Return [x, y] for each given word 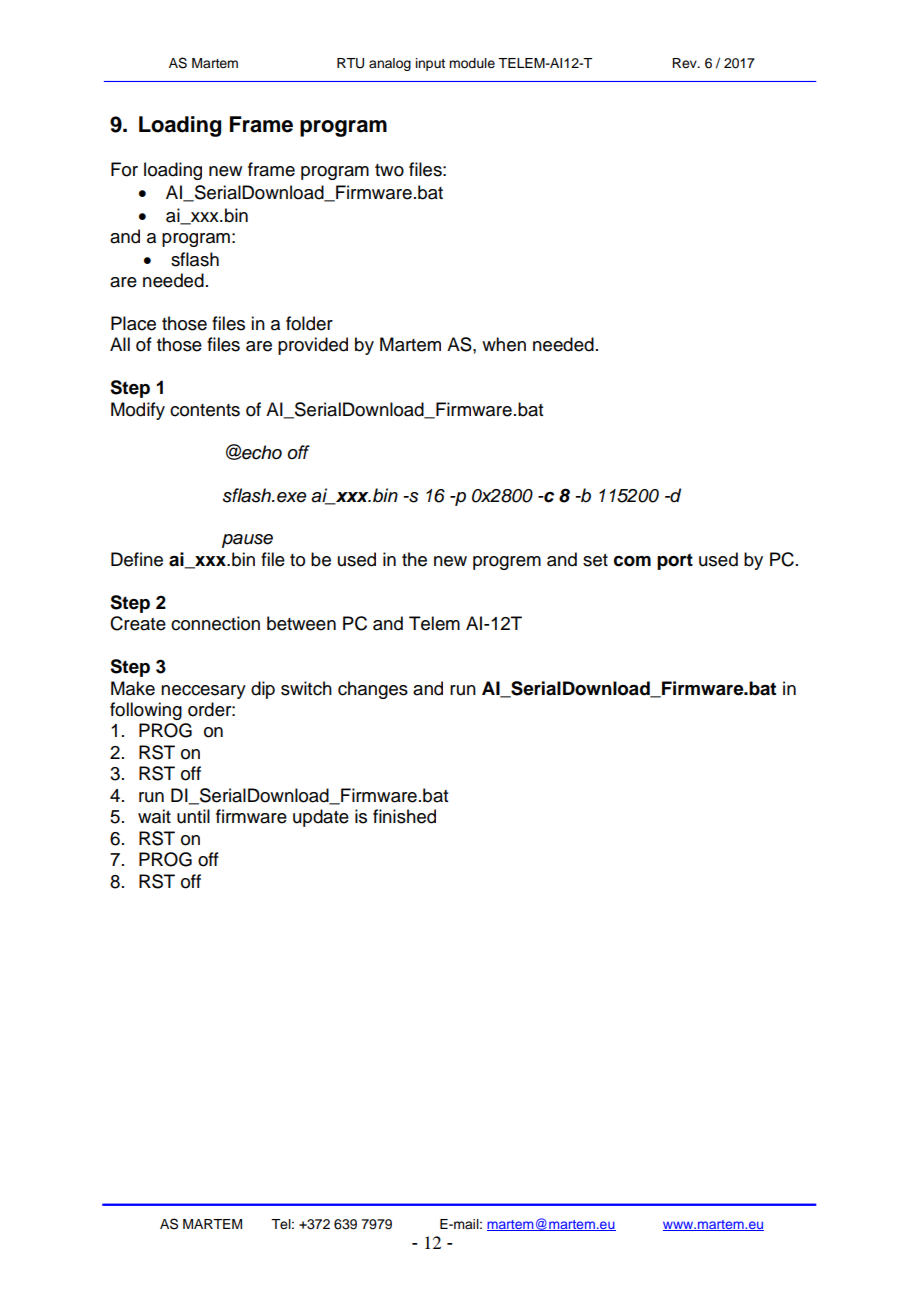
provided [313, 346]
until [193, 816]
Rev [685, 63]
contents [205, 410]
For [124, 169]
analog [390, 64]
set [595, 560]
